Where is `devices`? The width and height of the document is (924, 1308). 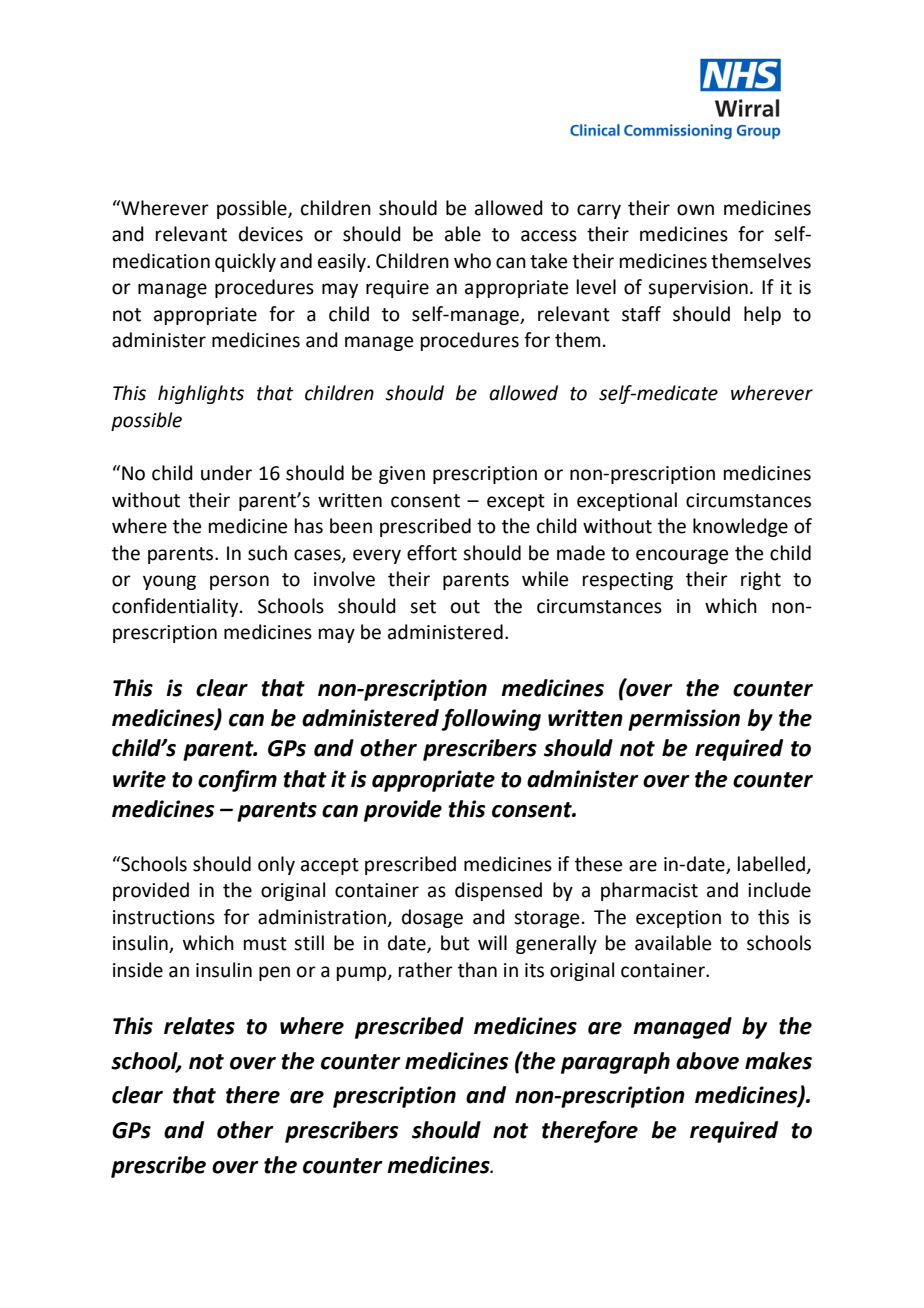 devices is located at coordinates (271, 234).
